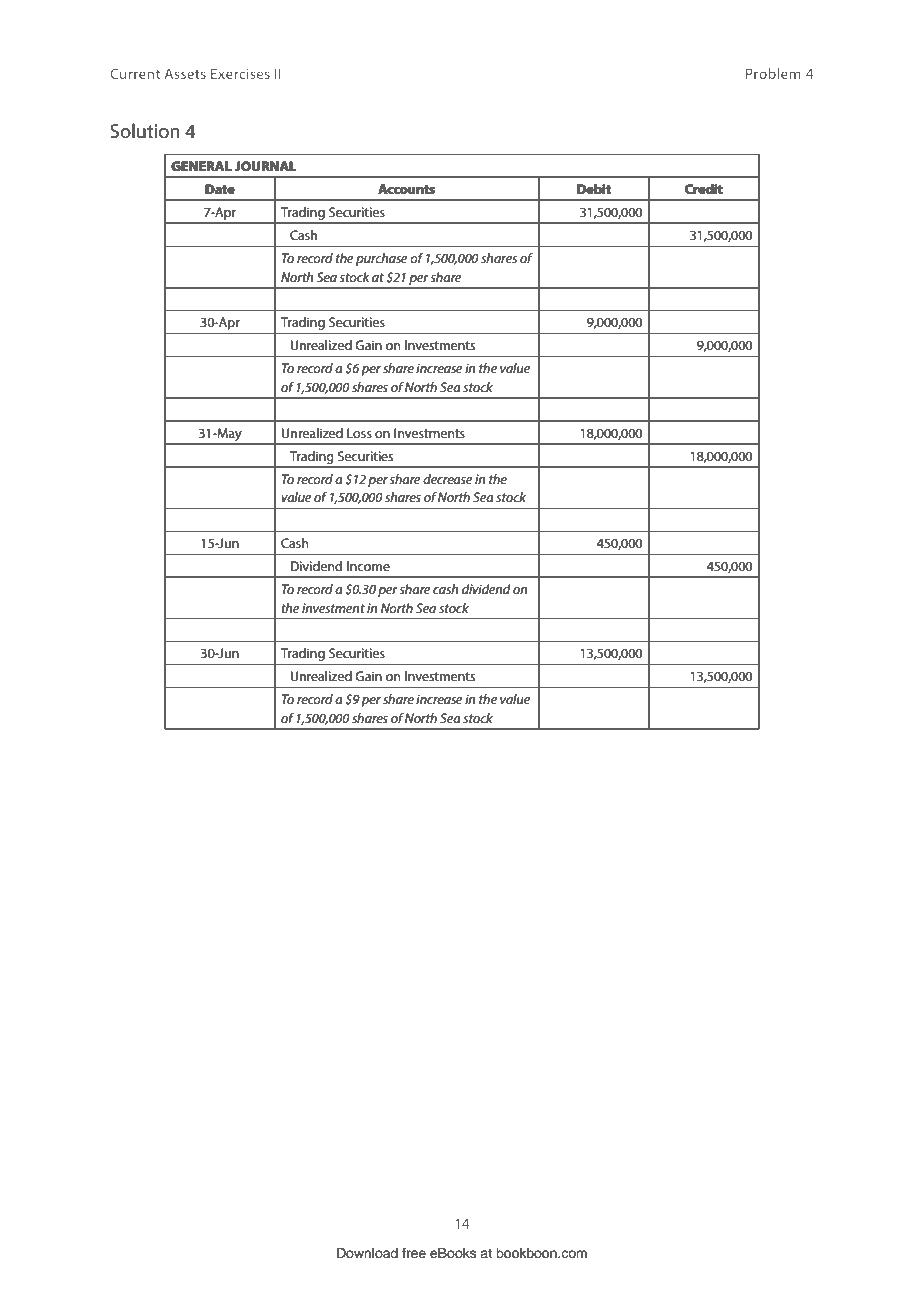 This page has width=924, height=1308. Describe the element at coordinates (367, 1253) in the page. I see `Download` at that location.
